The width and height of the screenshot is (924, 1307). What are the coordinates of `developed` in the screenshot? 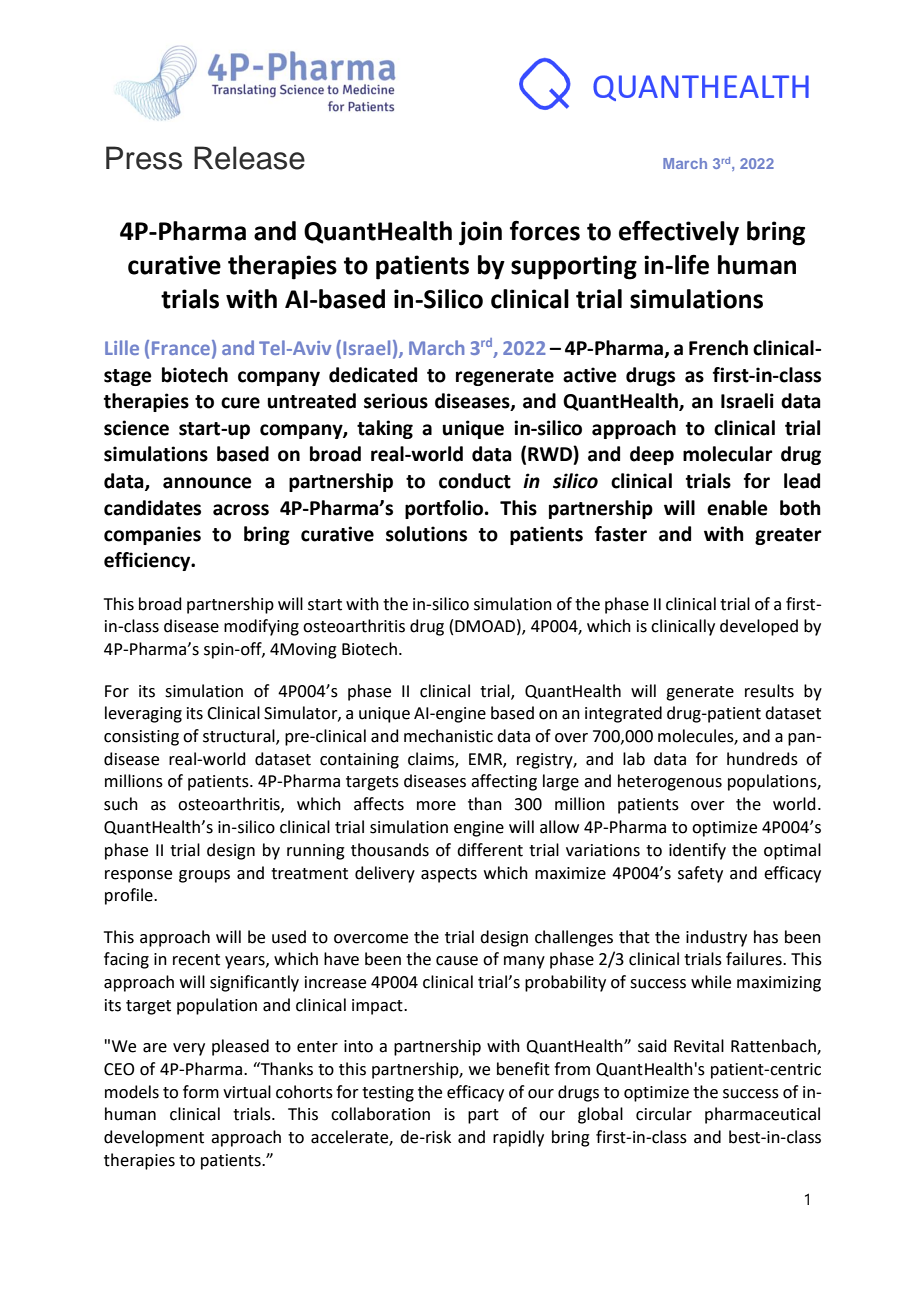 It's located at (759, 627).
